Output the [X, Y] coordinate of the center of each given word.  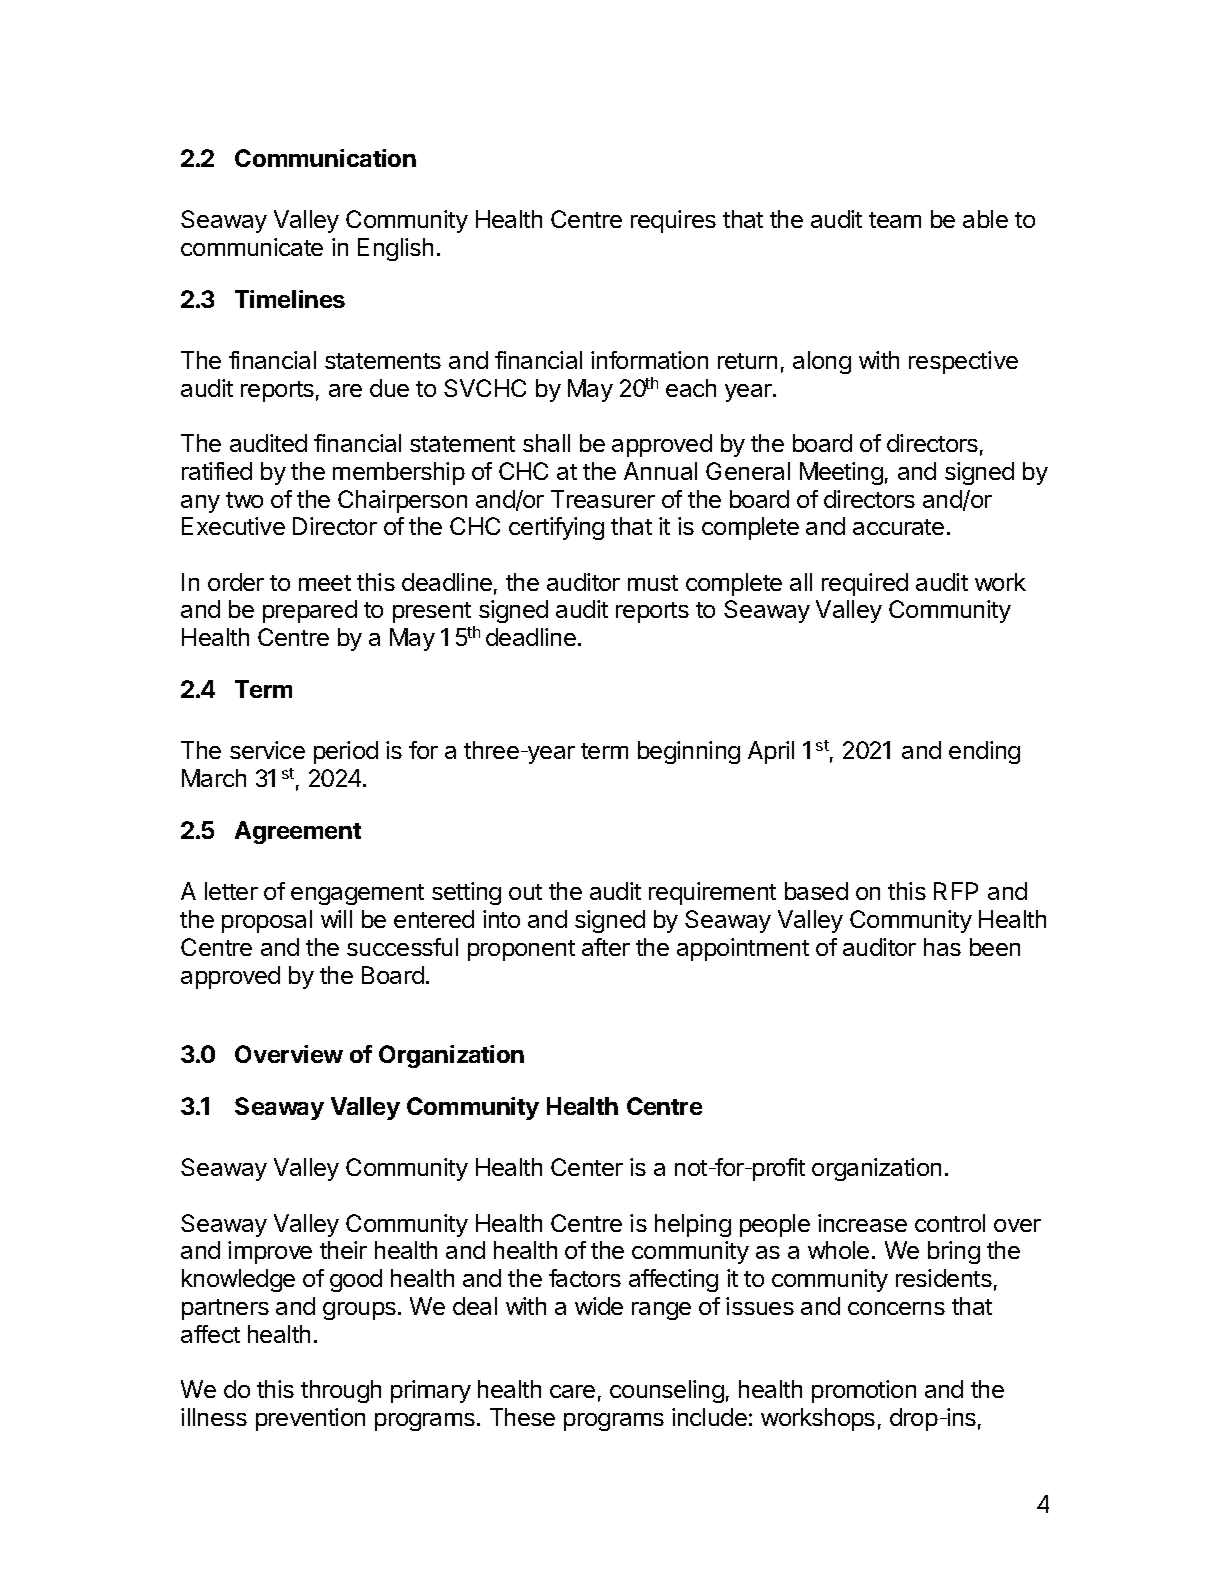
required [865, 584]
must [653, 583]
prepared [310, 611]
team [895, 220]
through [341, 1391]
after [606, 947]
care [572, 1391]
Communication [325, 158]
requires [673, 221]
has [942, 947]
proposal [267, 921]
